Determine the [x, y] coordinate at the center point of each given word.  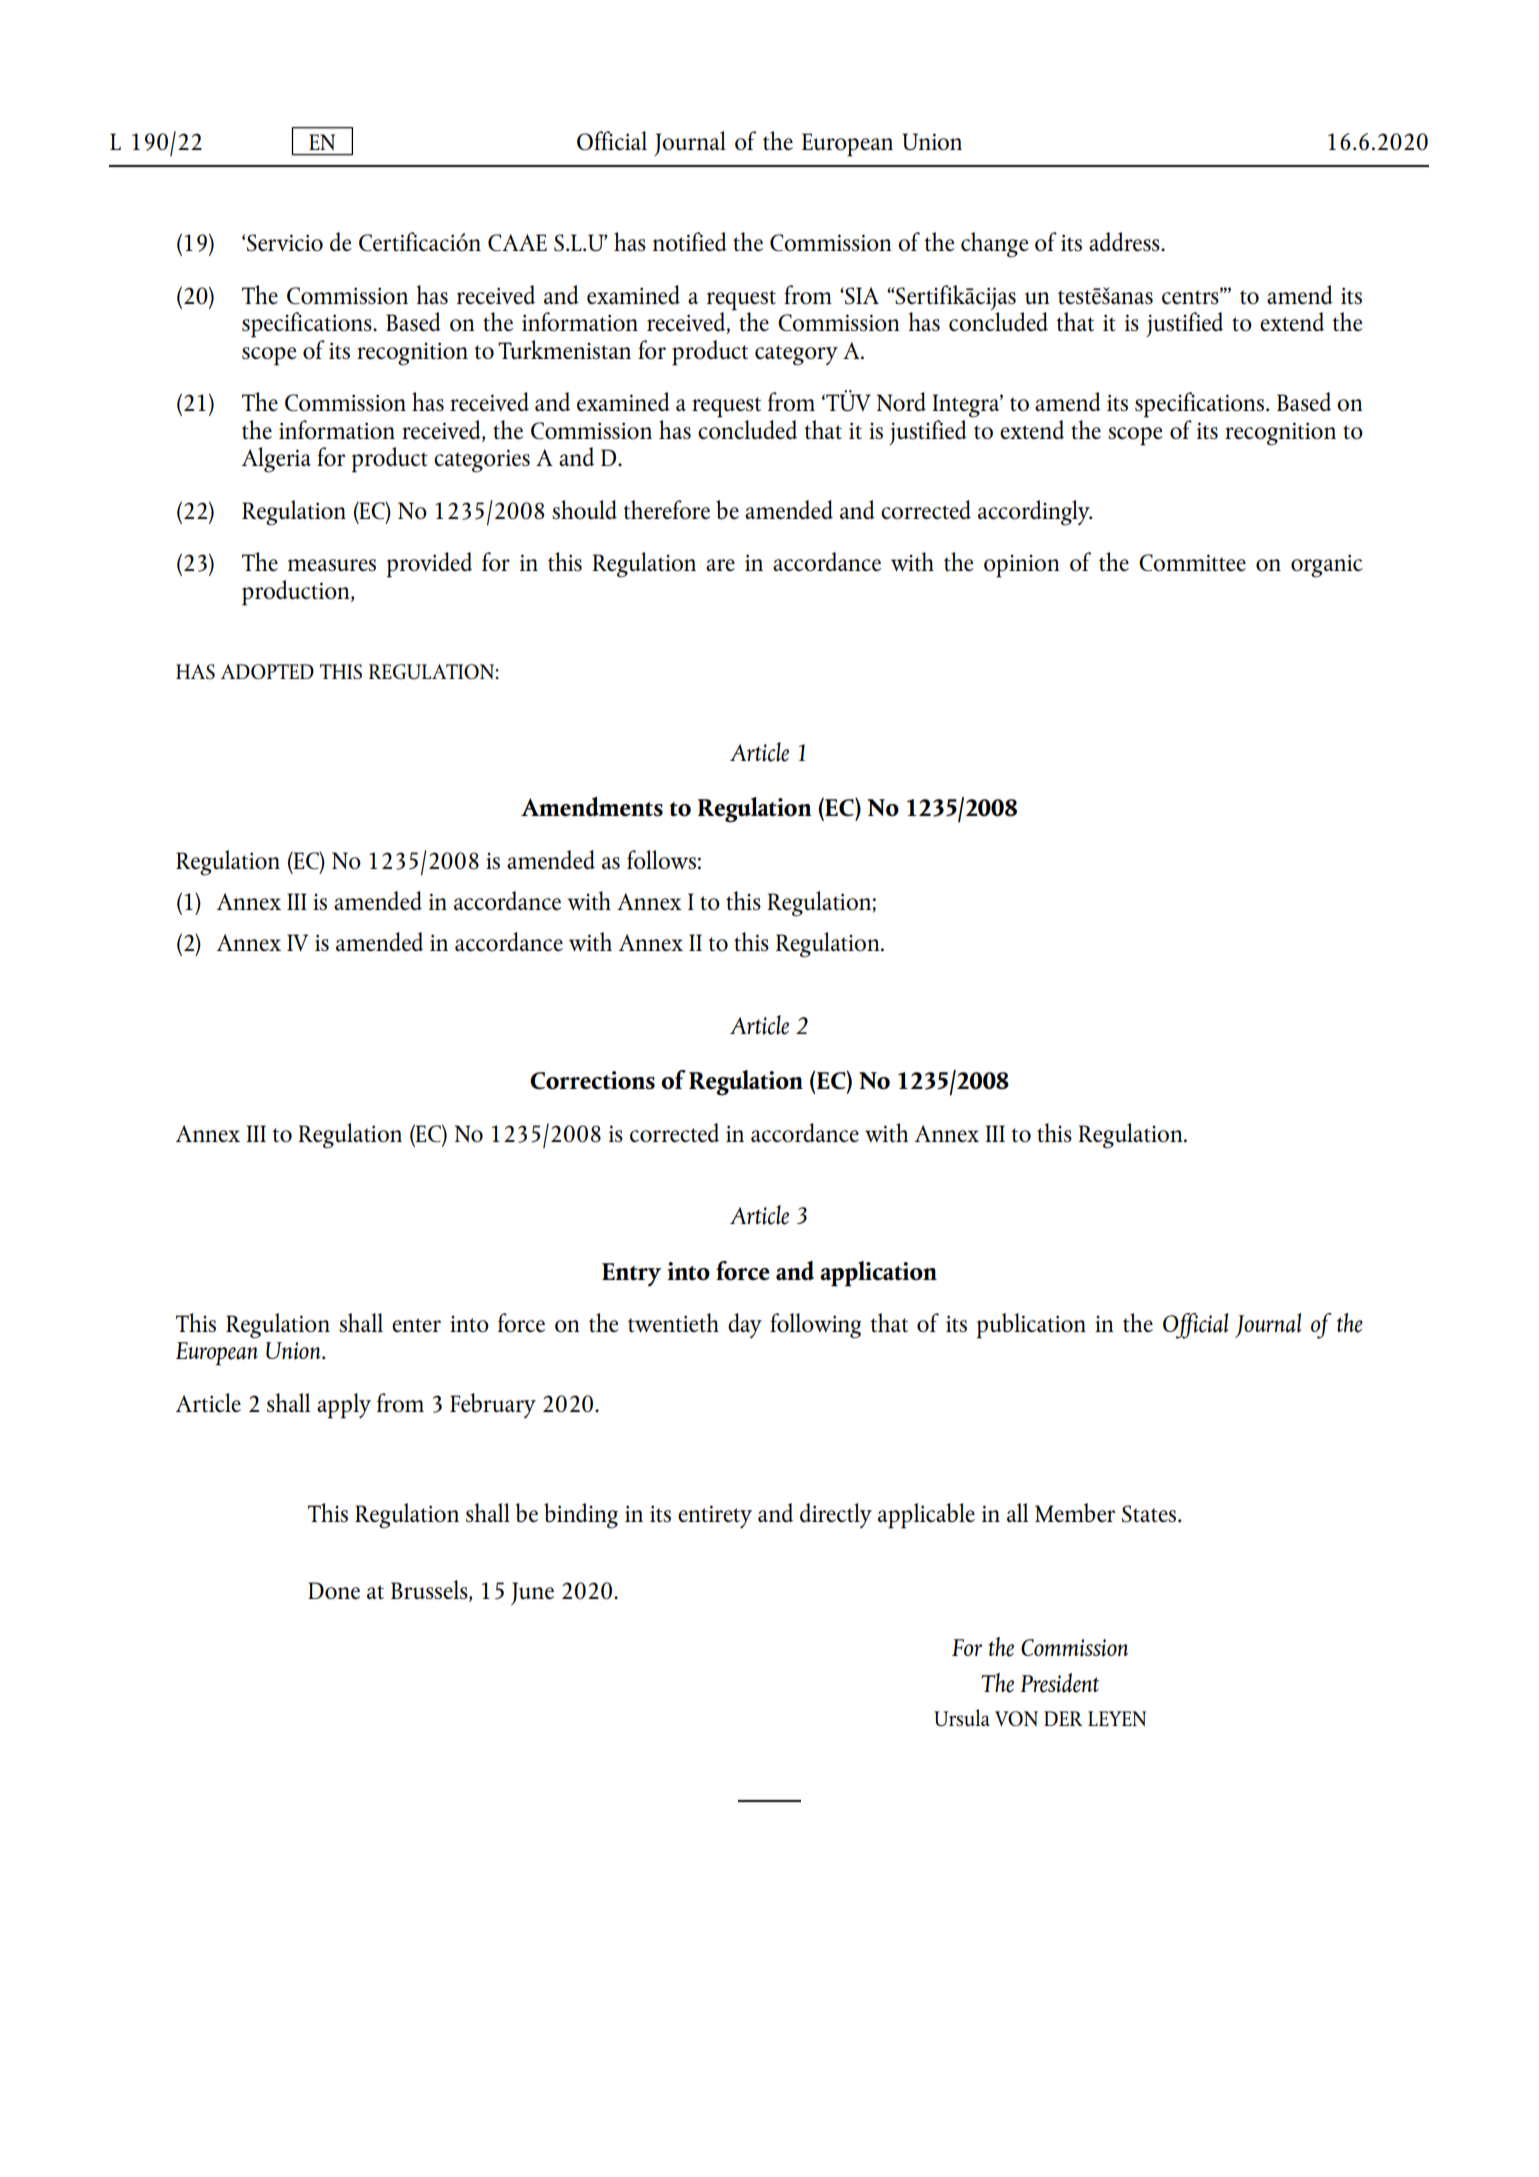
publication [1031, 1326]
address [1125, 241]
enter [416, 1325]
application [878, 1274]
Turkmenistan [564, 349]
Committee [1192, 563]
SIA [861, 295]
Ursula [962, 1717]
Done [334, 1590]
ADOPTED [267, 671]
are [720, 565]
